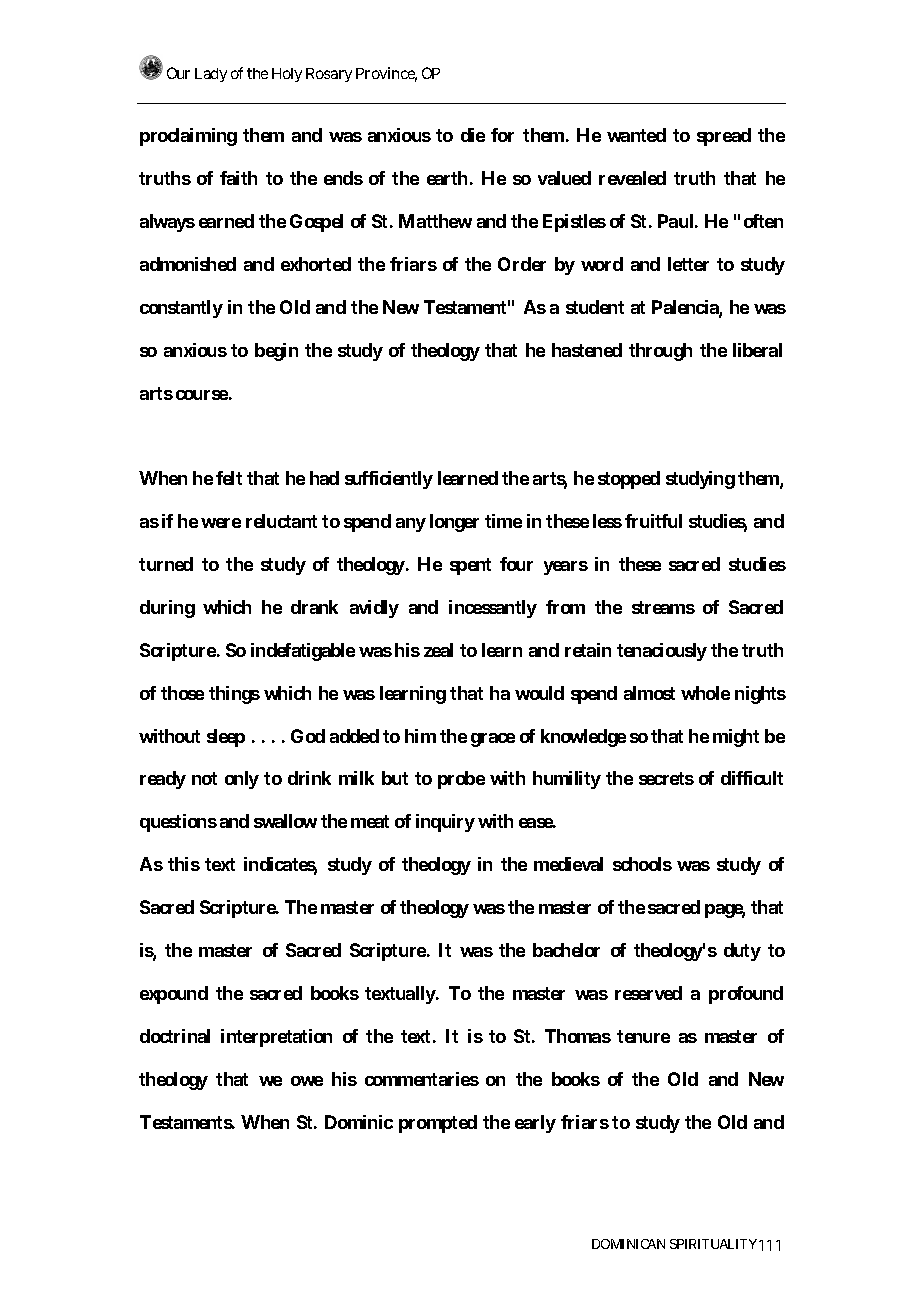  Describe the element at coordinates (642, 864) in the screenshot. I see `schools` at that location.
